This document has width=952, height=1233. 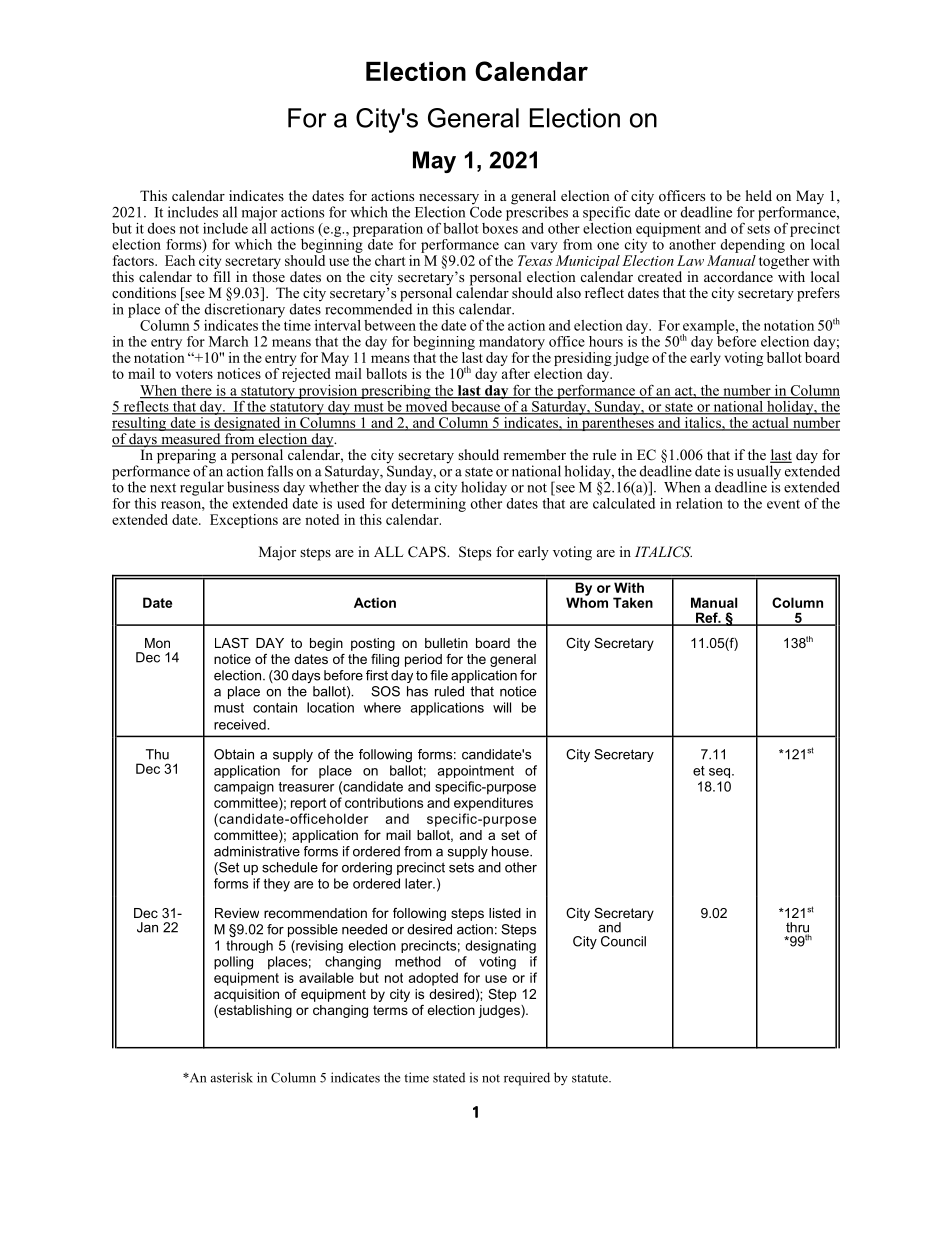 I want to click on relation, so click(x=699, y=503).
